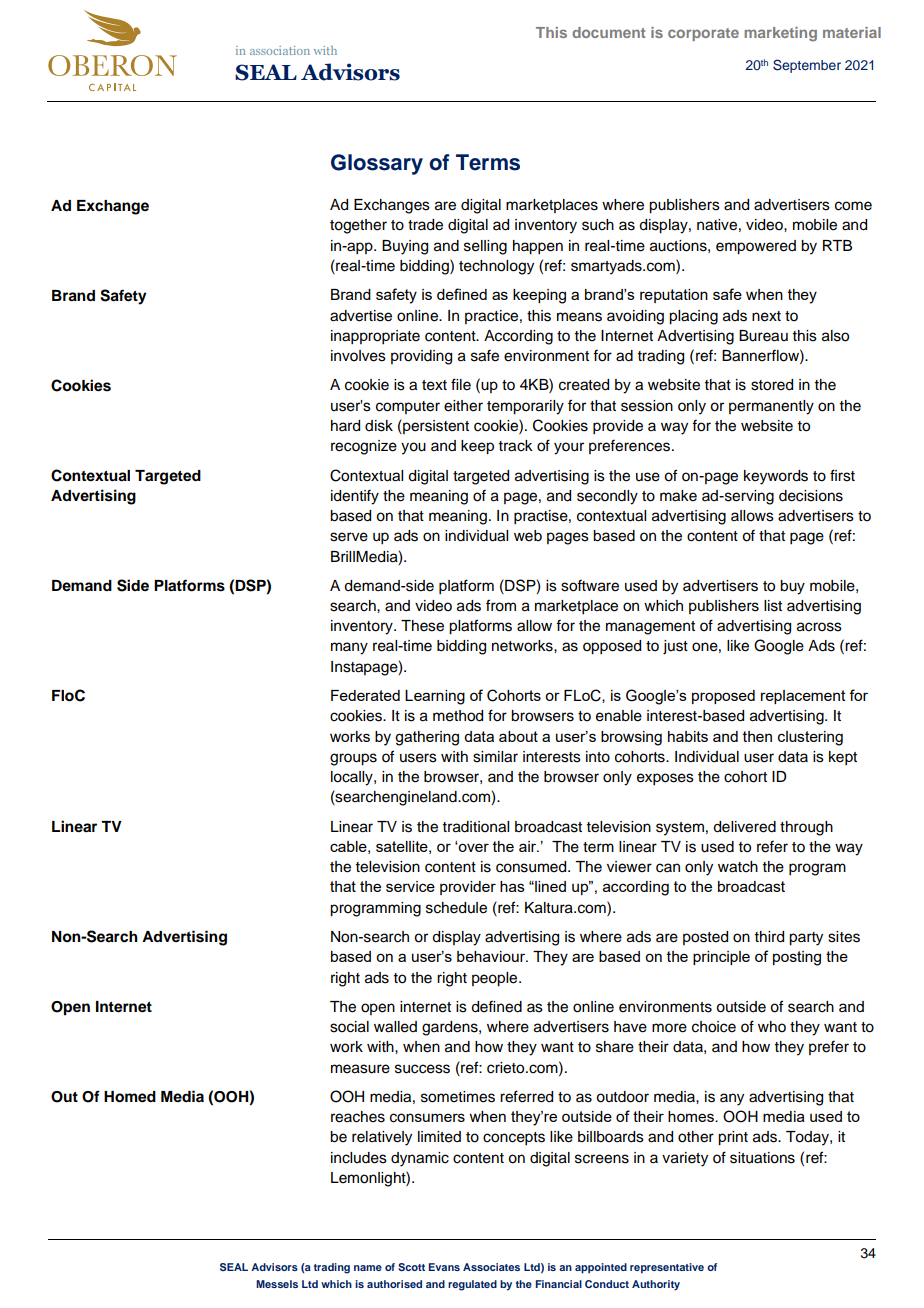 The image size is (924, 1308). What do you see at coordinates (609, 32) in the screenshot?
I see `document` at bounding box center [609, 32].
